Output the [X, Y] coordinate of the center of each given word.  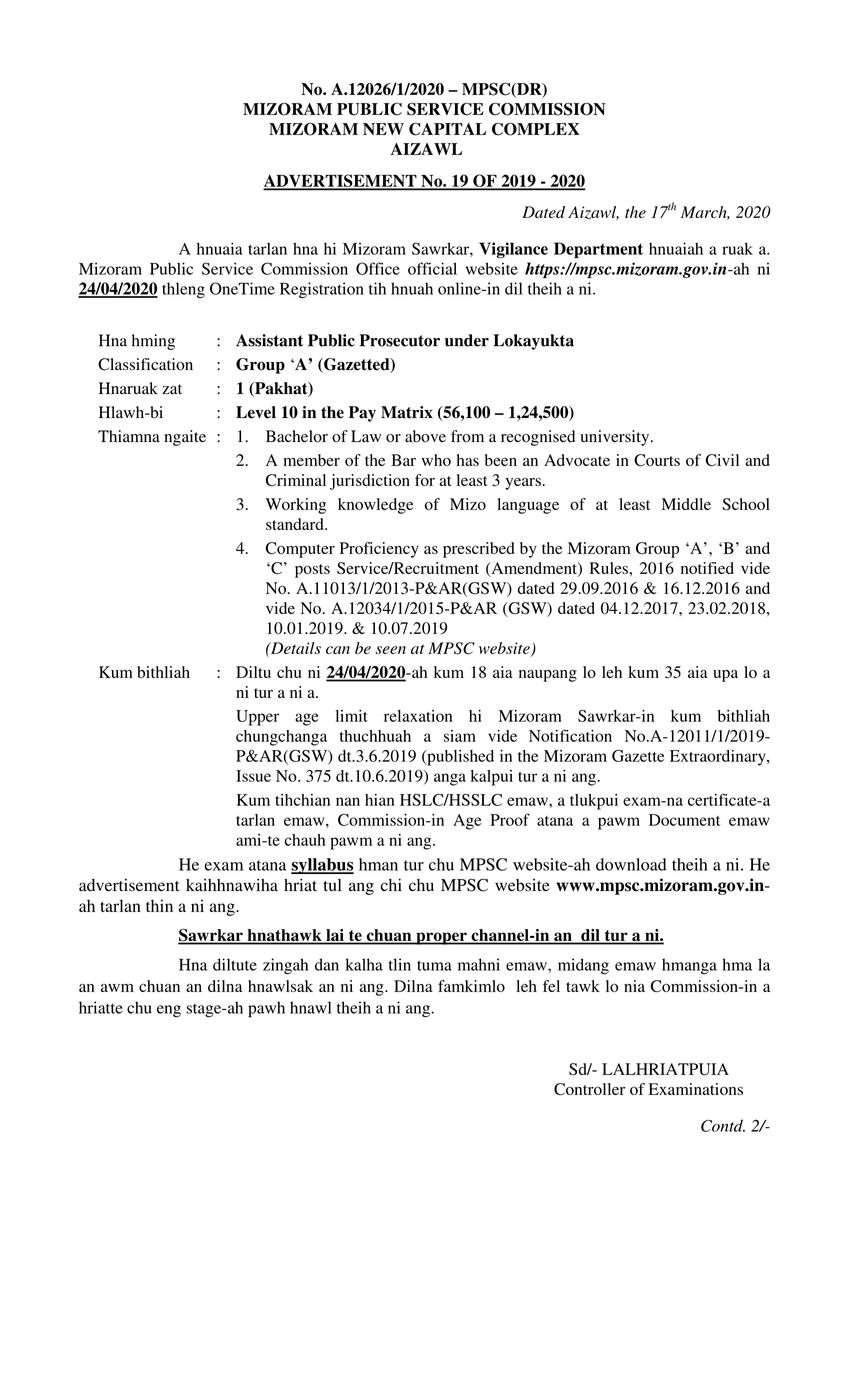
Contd [723, 1125]
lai [335, 936]
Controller [589, 1089]
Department [598, 250]
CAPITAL [447, 129]
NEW [383, 129]
